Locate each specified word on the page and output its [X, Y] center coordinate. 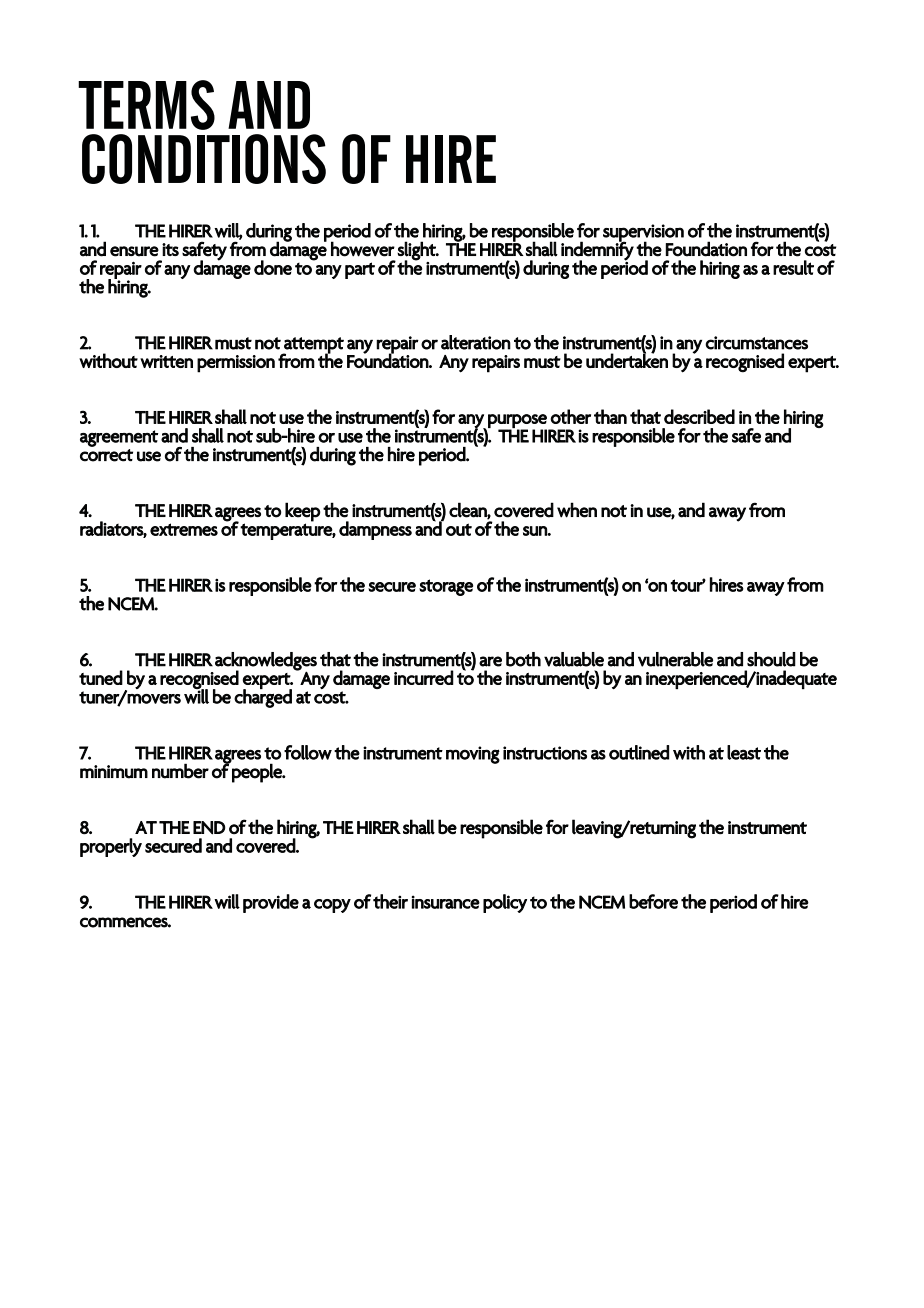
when [577, 510]
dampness [375, 530]
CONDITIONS [204, 159]
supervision [643, 234]
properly [111, 847]
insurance [446, 902]
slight [417, 251]
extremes [184, 529]
